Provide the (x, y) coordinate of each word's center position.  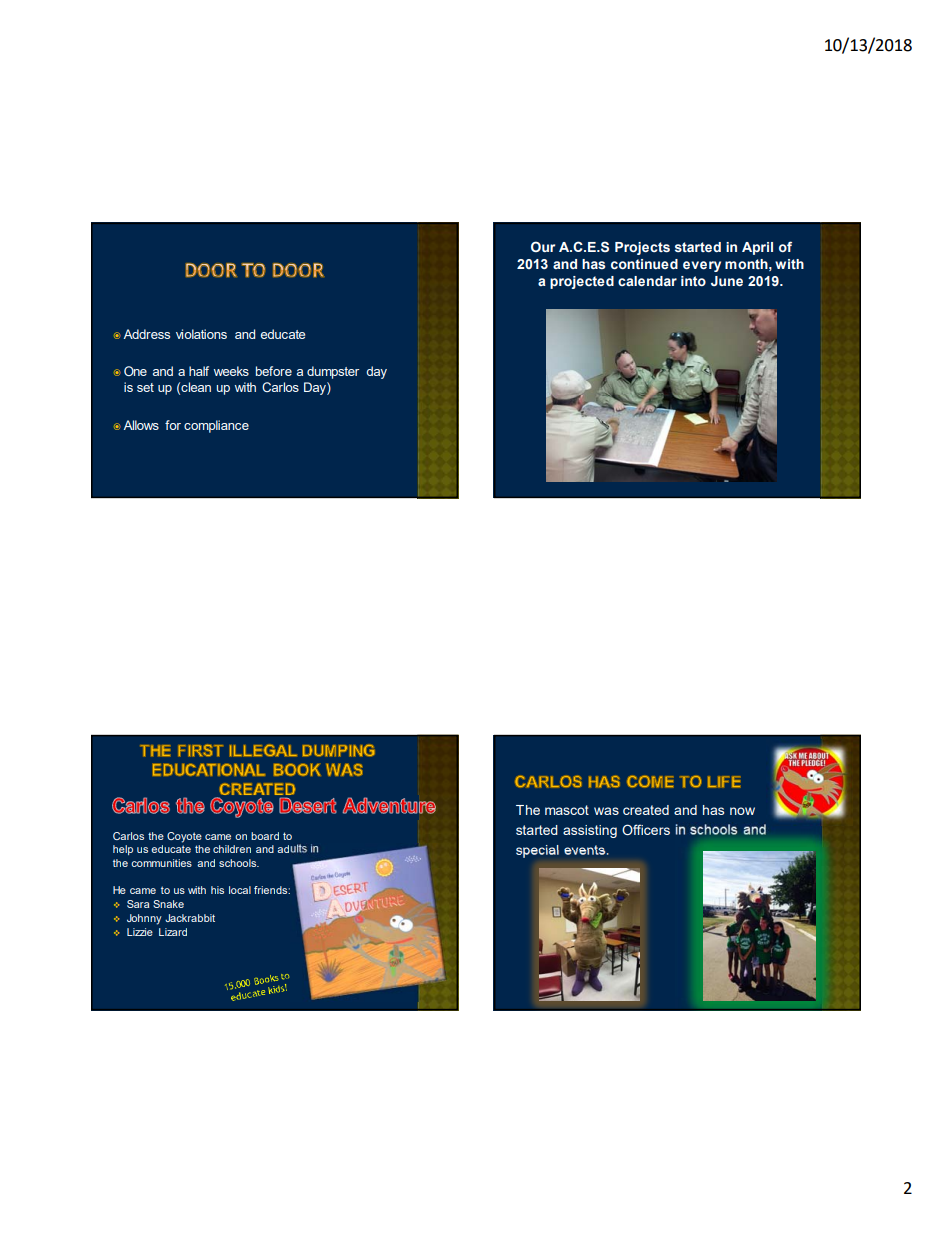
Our (543, 246)
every (702, 266)
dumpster (333, 372)
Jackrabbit (190, 918)
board (265, 836)
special (537, 851)
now (742, 811)
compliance (216, 426)
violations (201, 334)
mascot (567, 810)
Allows (141, 425)
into (693, 281)
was (606, 811)
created (646, 810)
